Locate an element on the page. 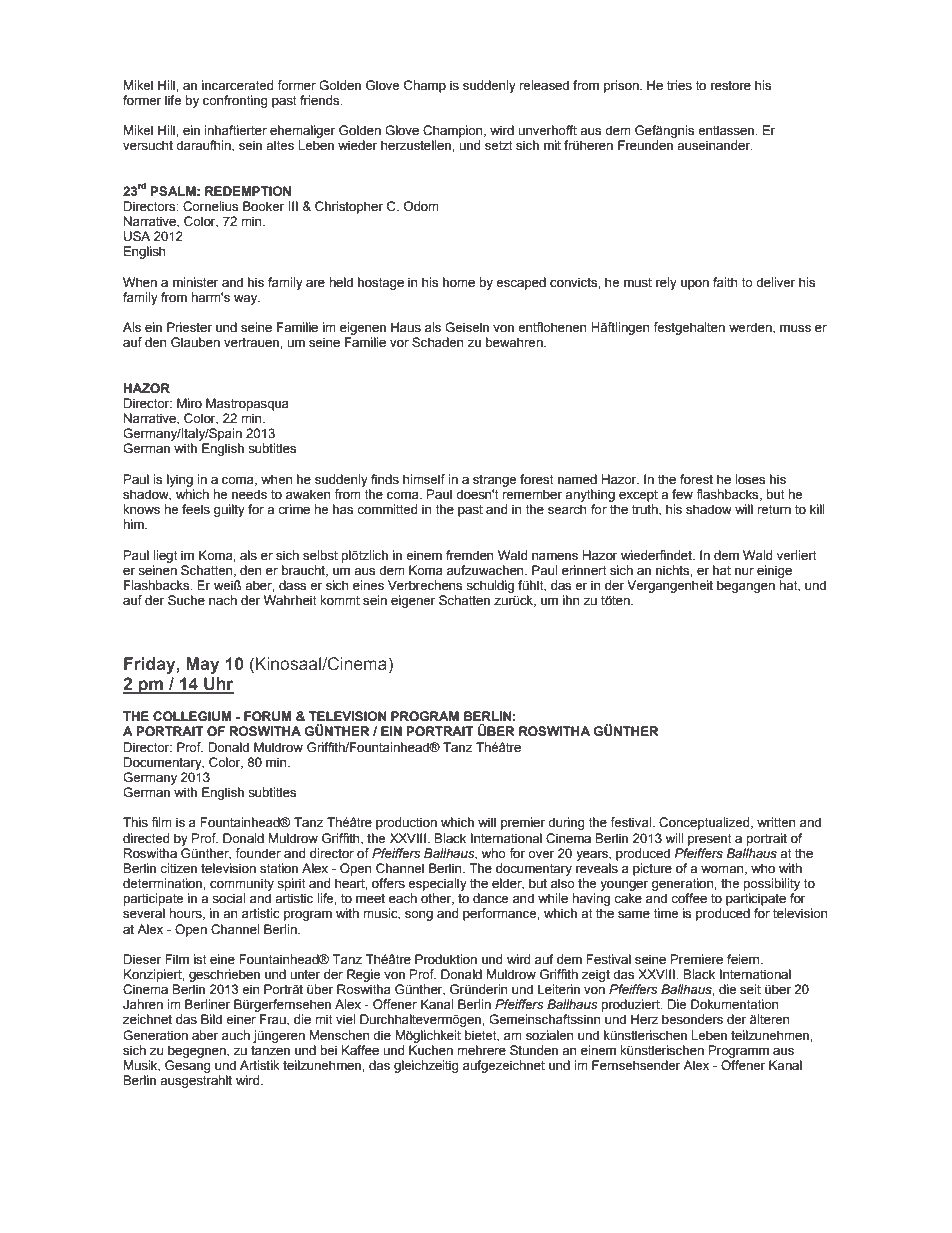  loses is located at coordinates (750, 479).
